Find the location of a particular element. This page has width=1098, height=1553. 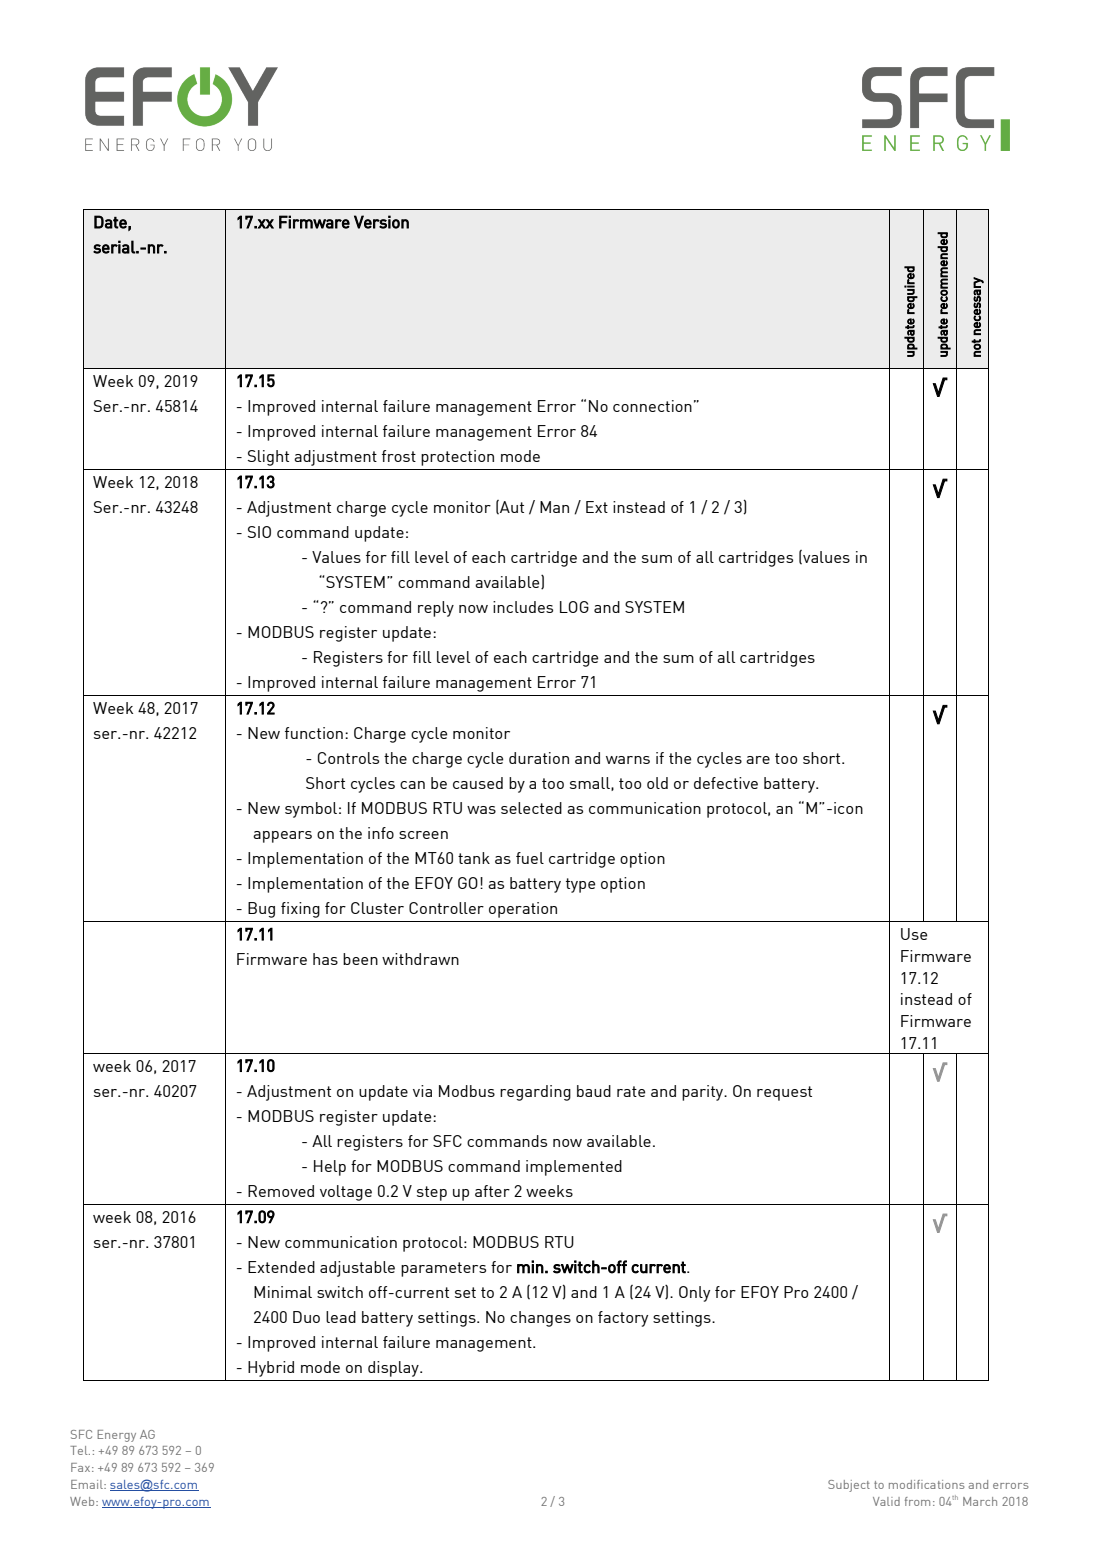

connection is located at coordinates (652, 406).
